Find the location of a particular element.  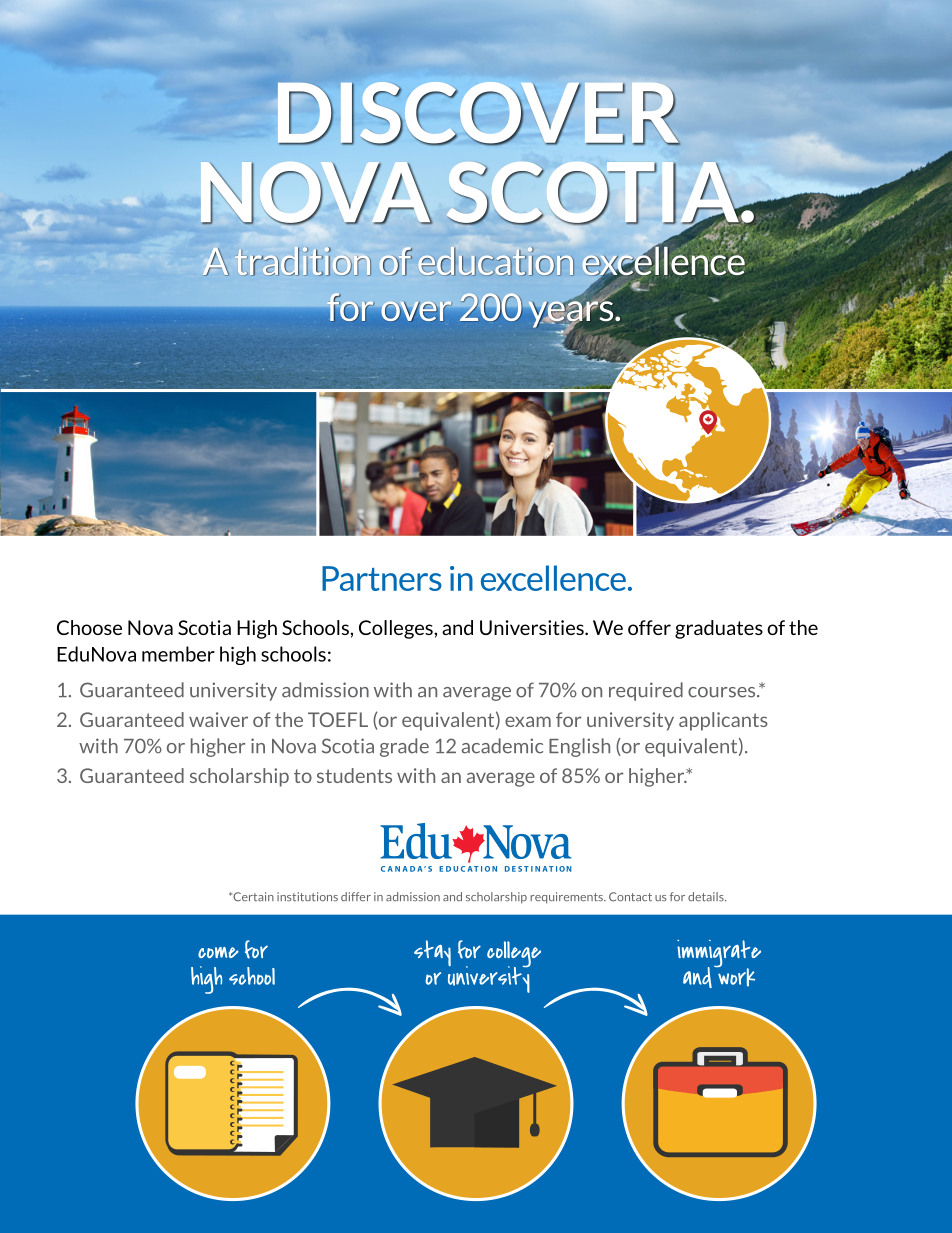

education is located at coordinates (496, 261).
